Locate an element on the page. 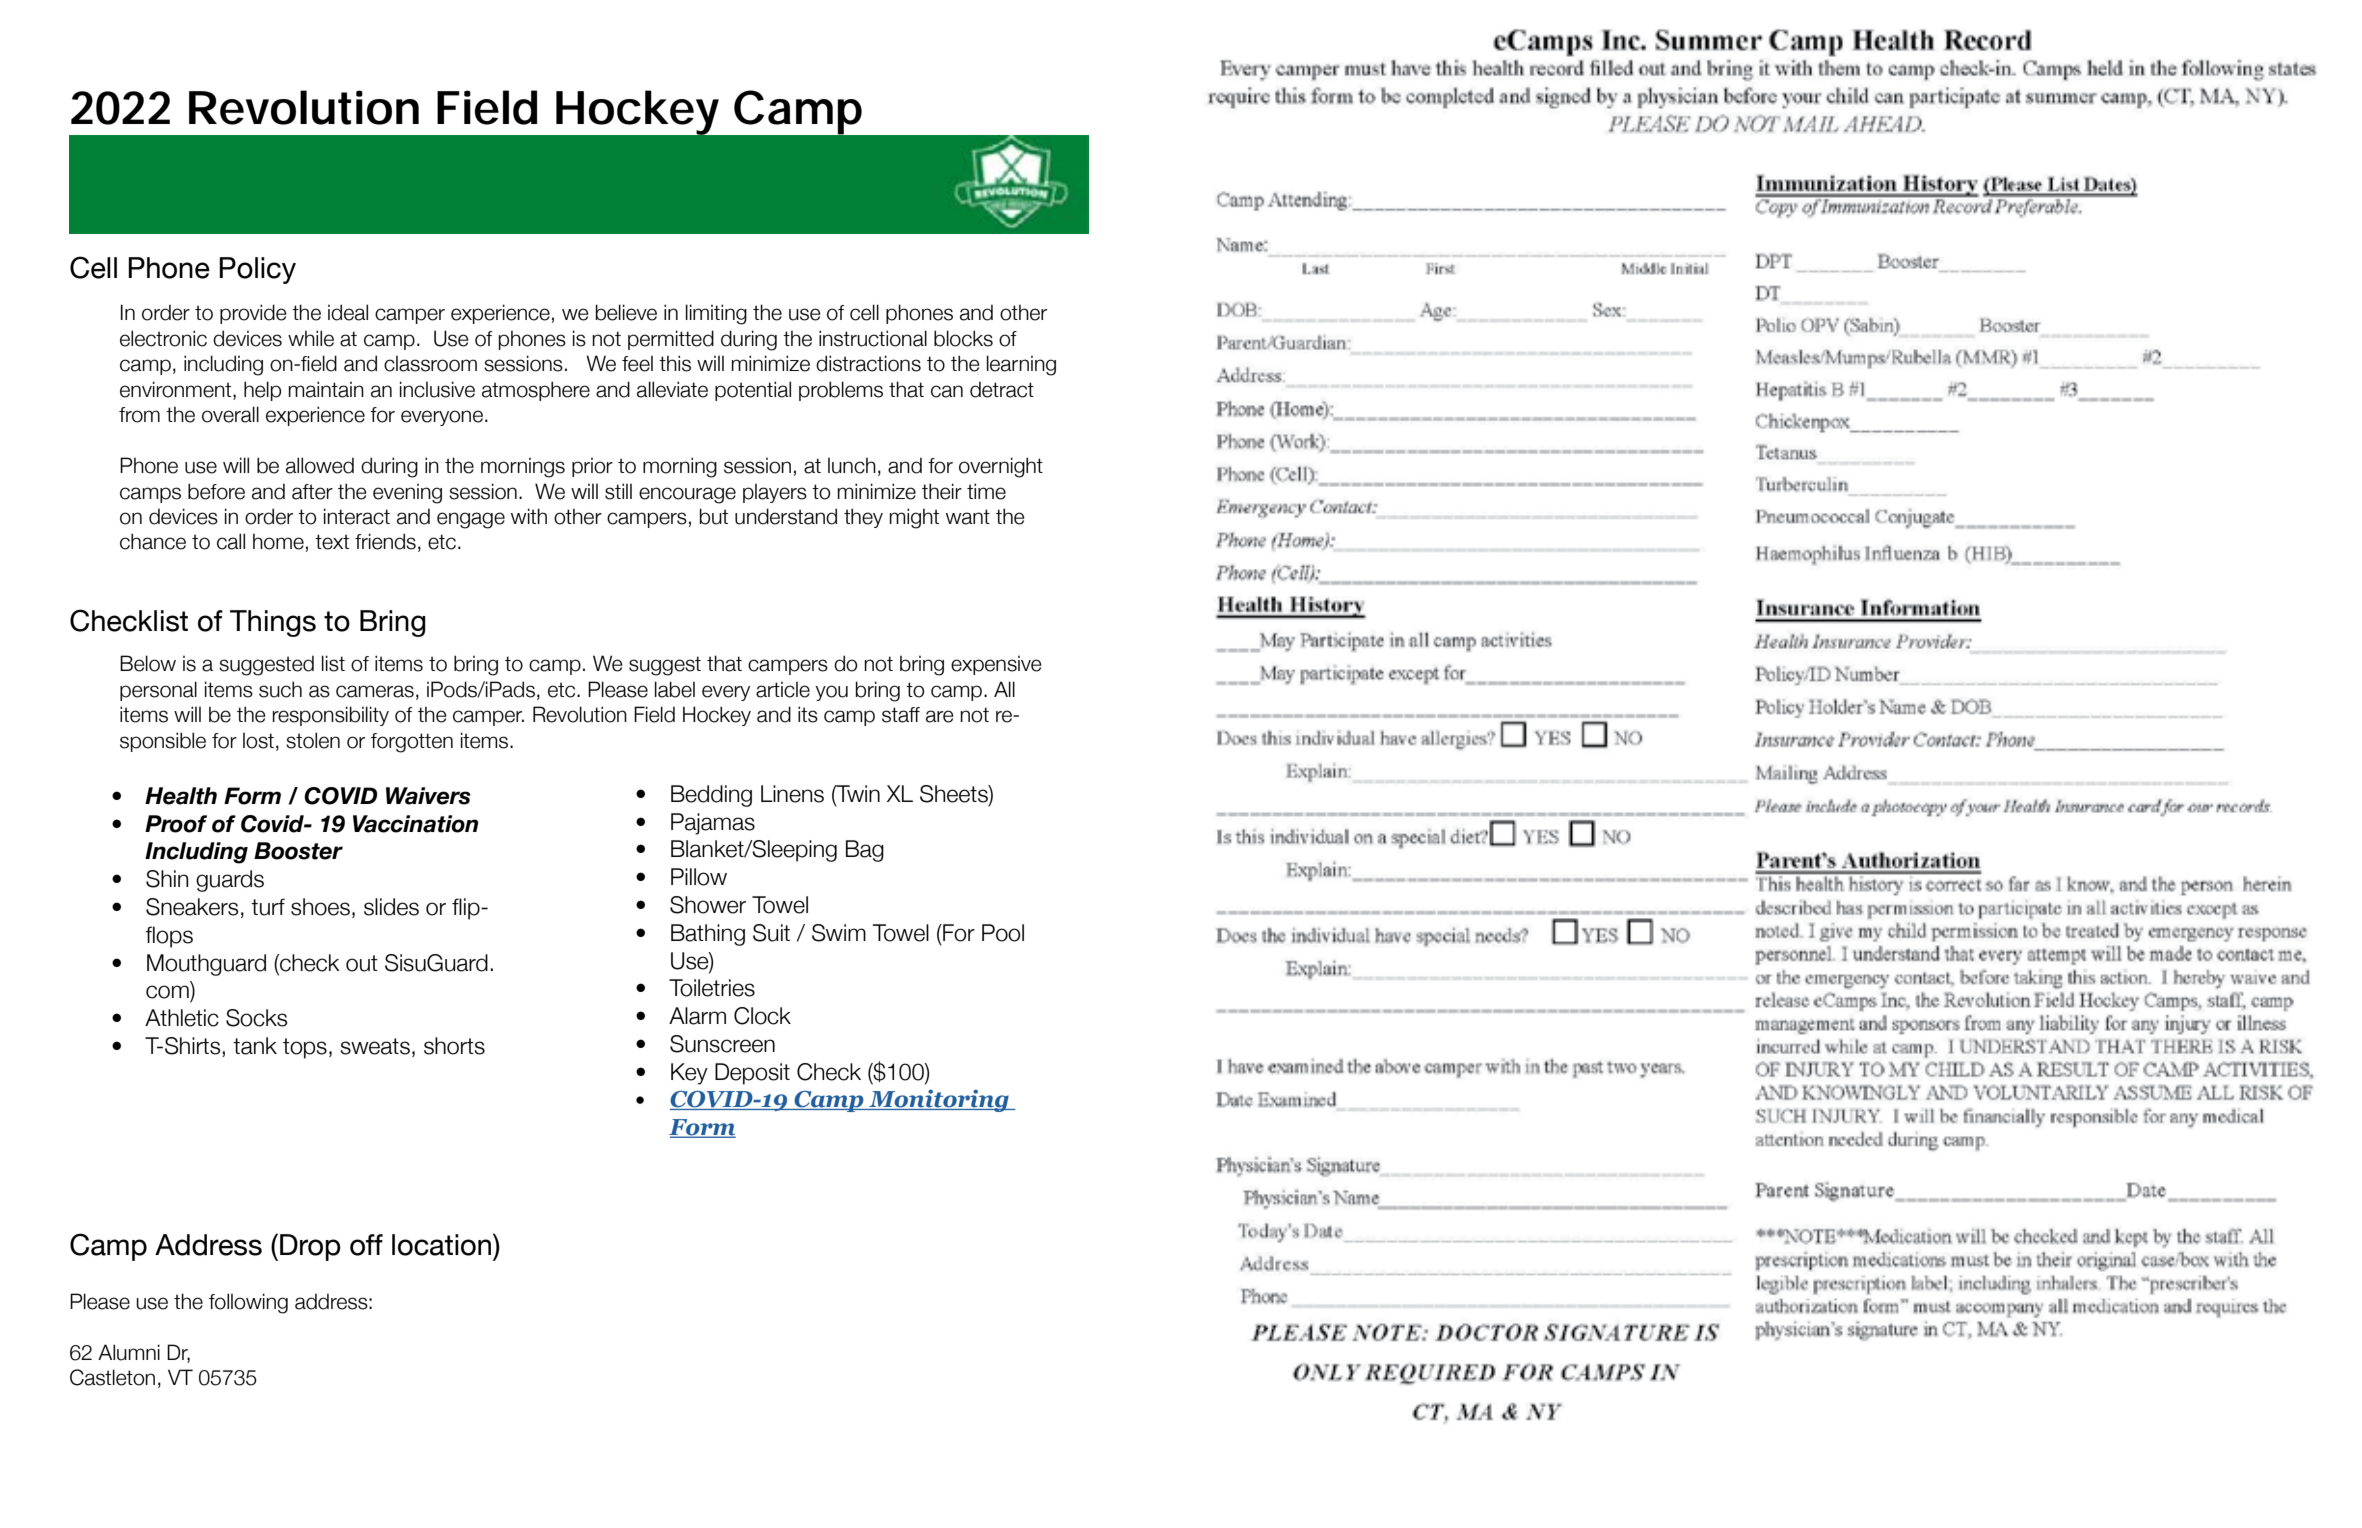 Image resolution: width=2362 pixels, height=1528 pixels. such is located at coordinates (280, 689).
